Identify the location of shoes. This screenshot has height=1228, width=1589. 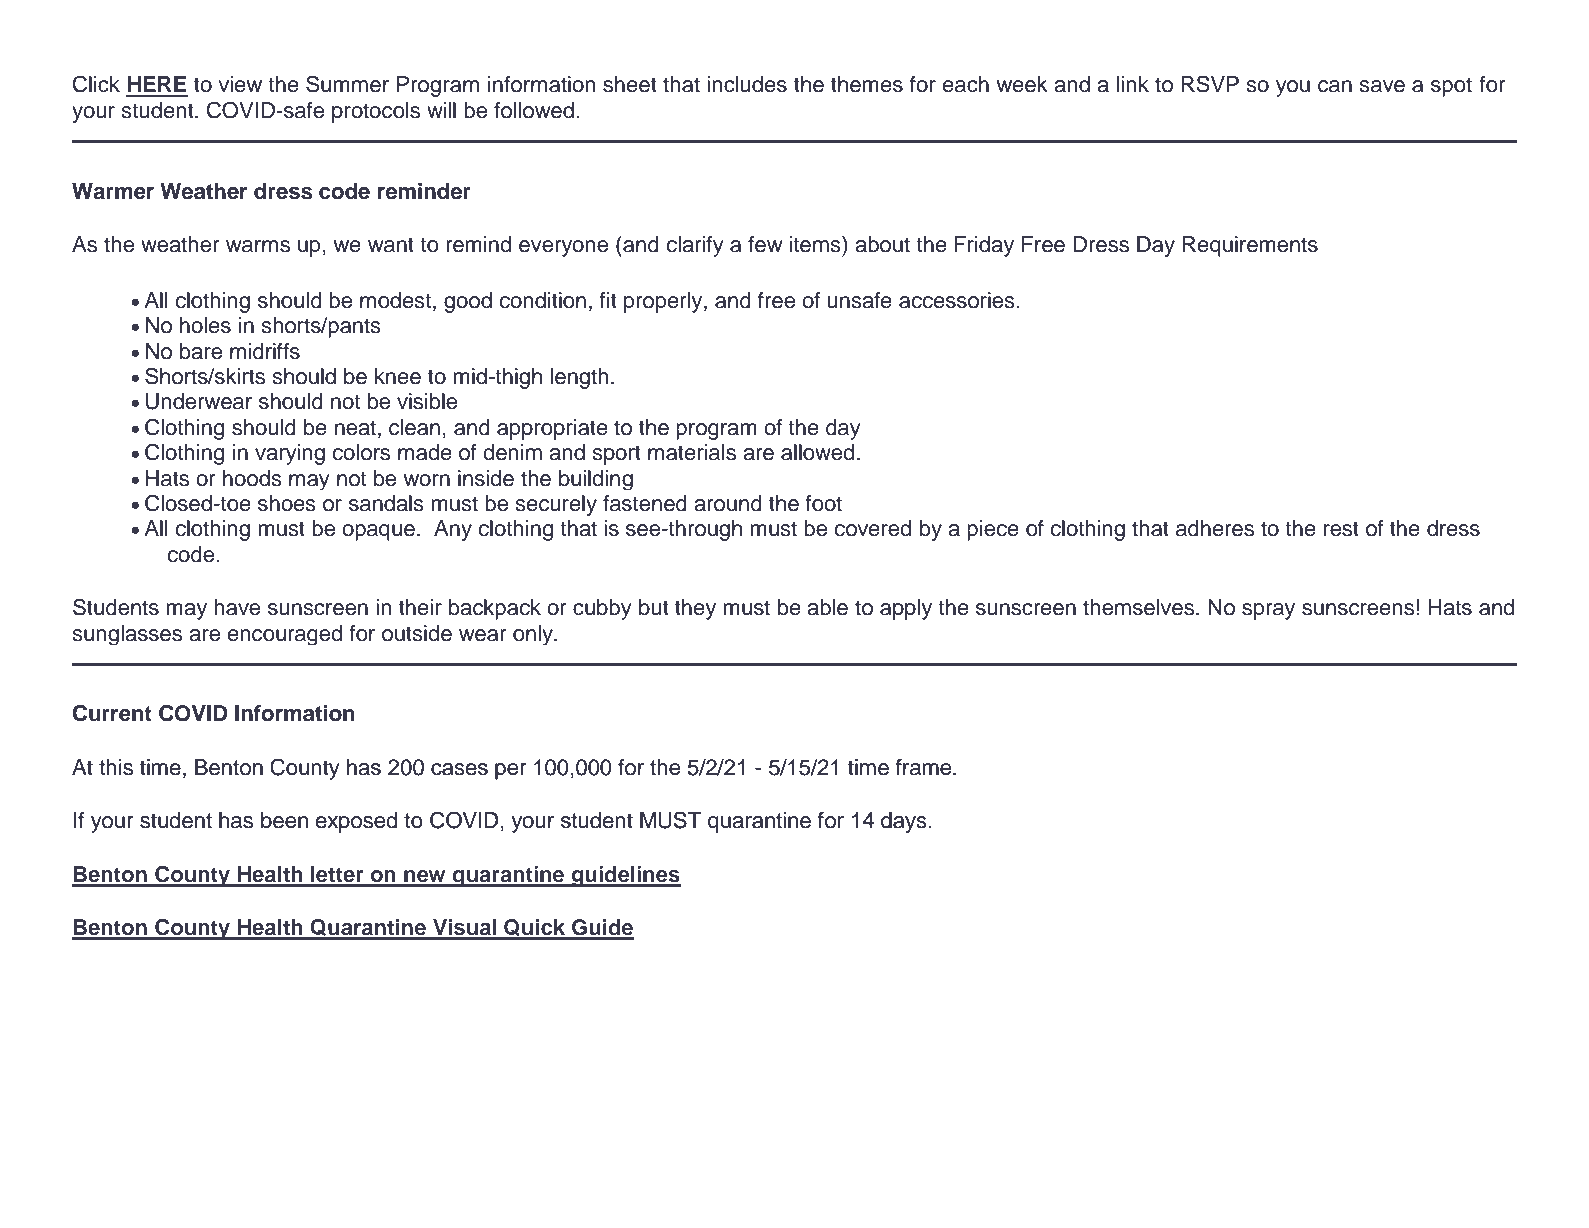
(287, 503).
